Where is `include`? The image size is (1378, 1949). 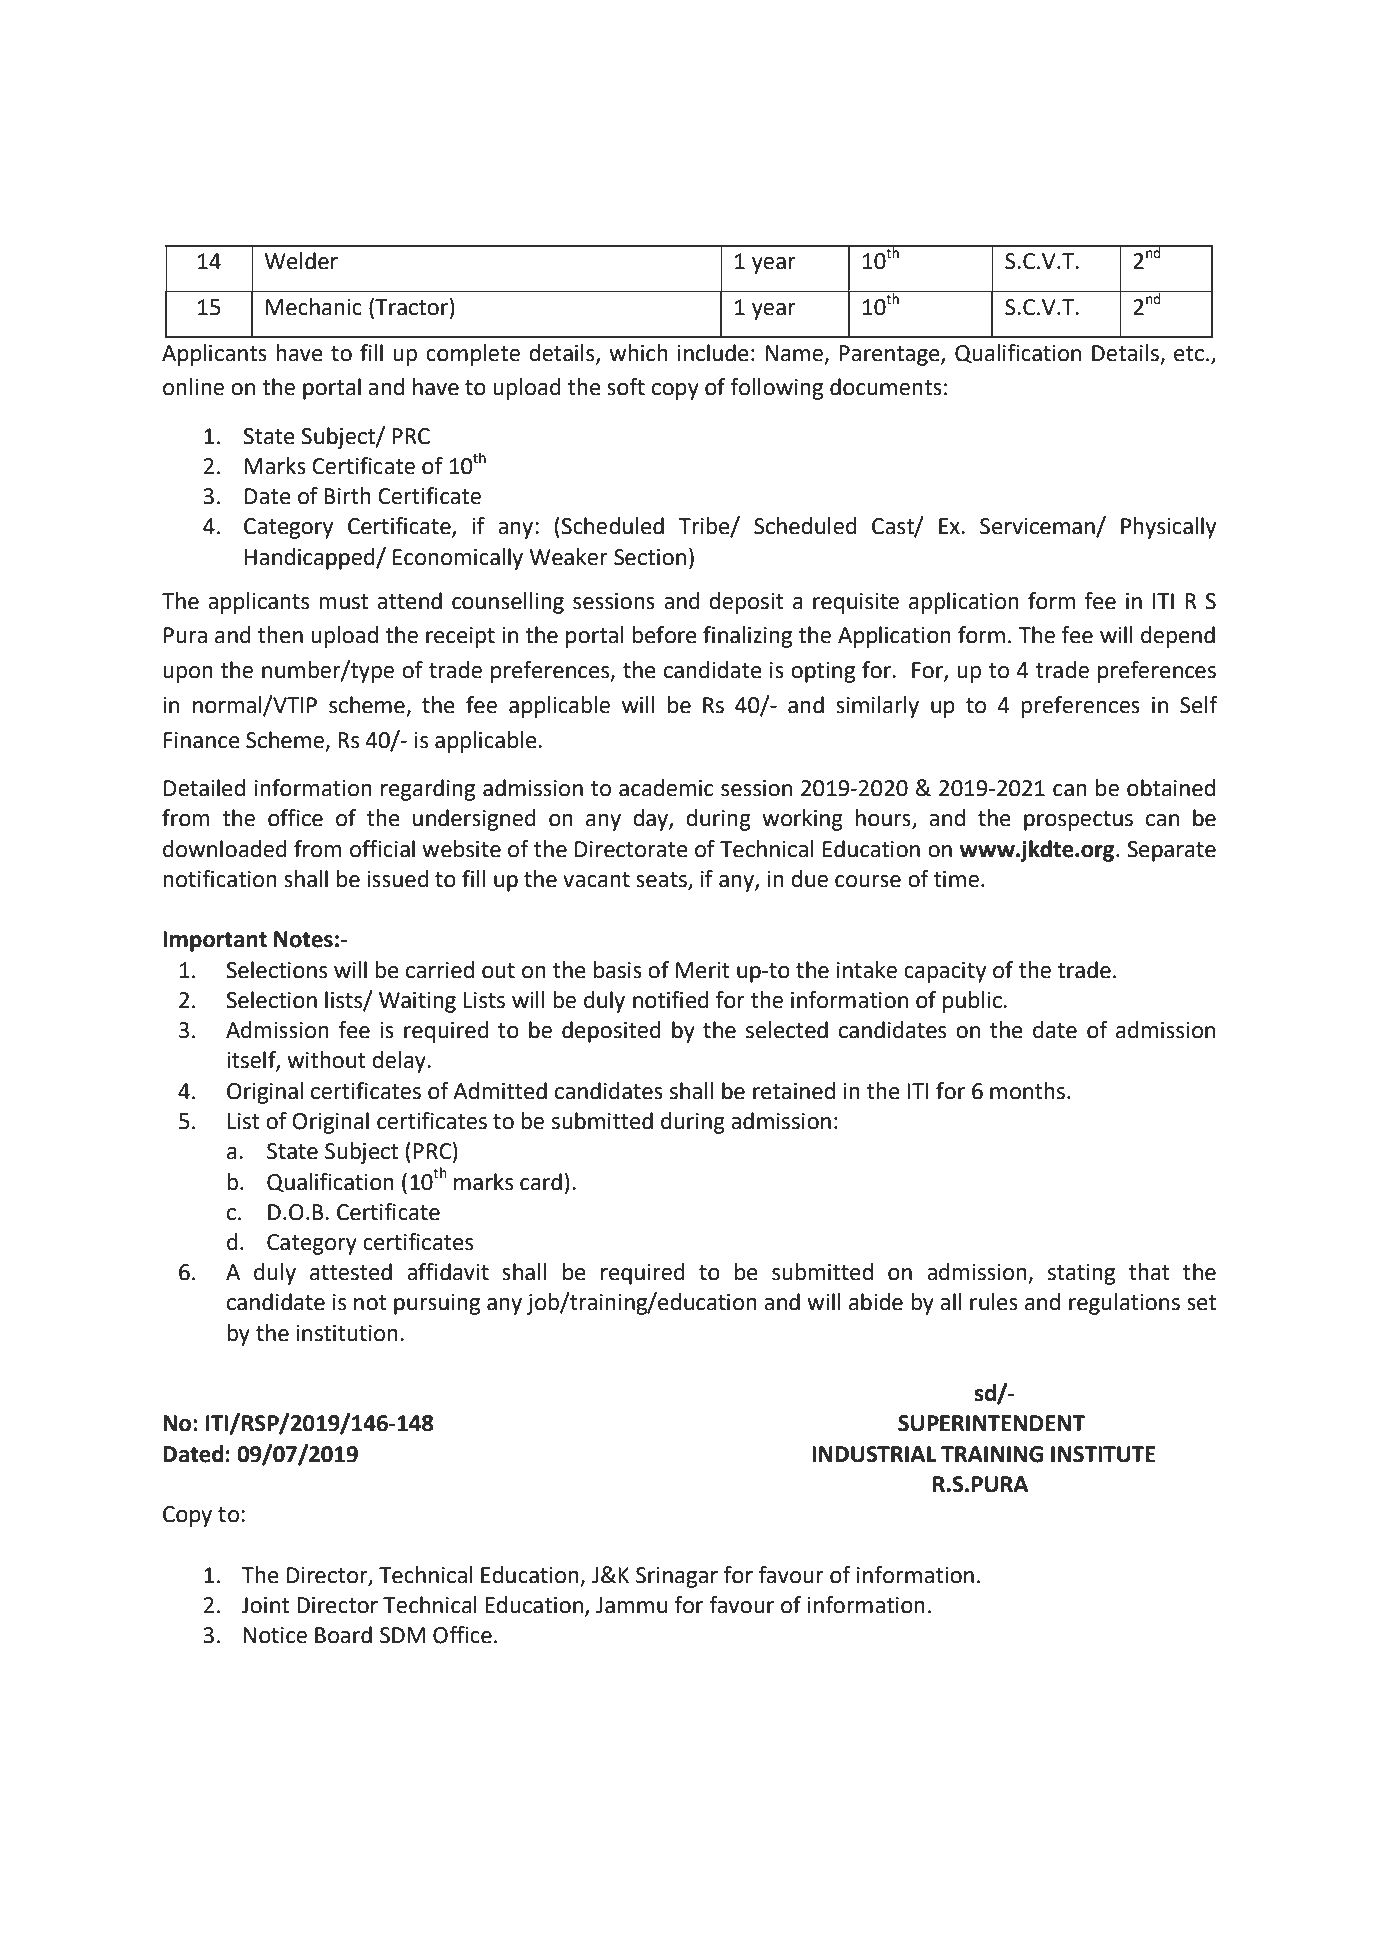 include is located at coordinates (713, 353).
